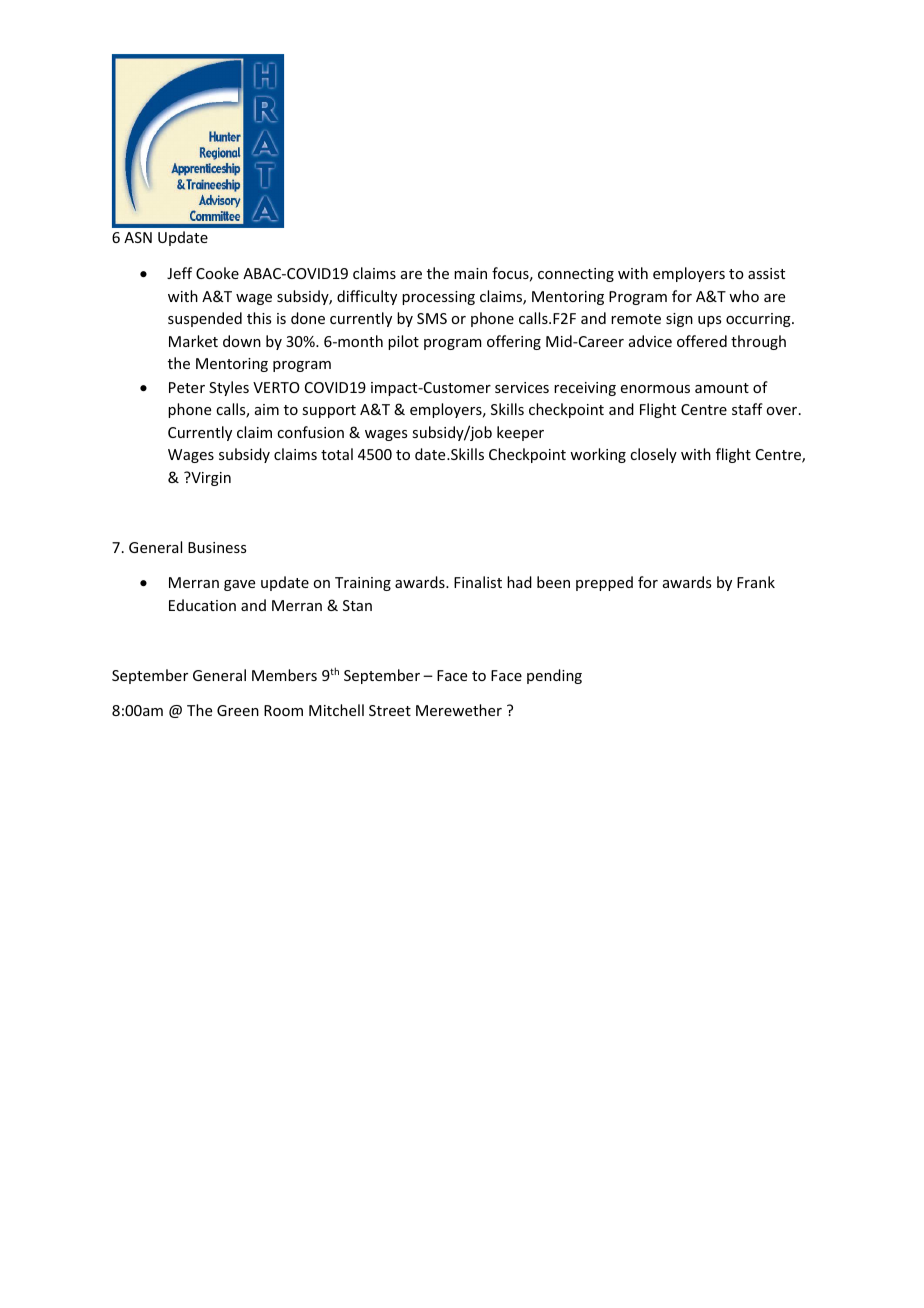 The height and width of the screenshot is (1308, 924). I want to click on Street, so click(390, 710).
